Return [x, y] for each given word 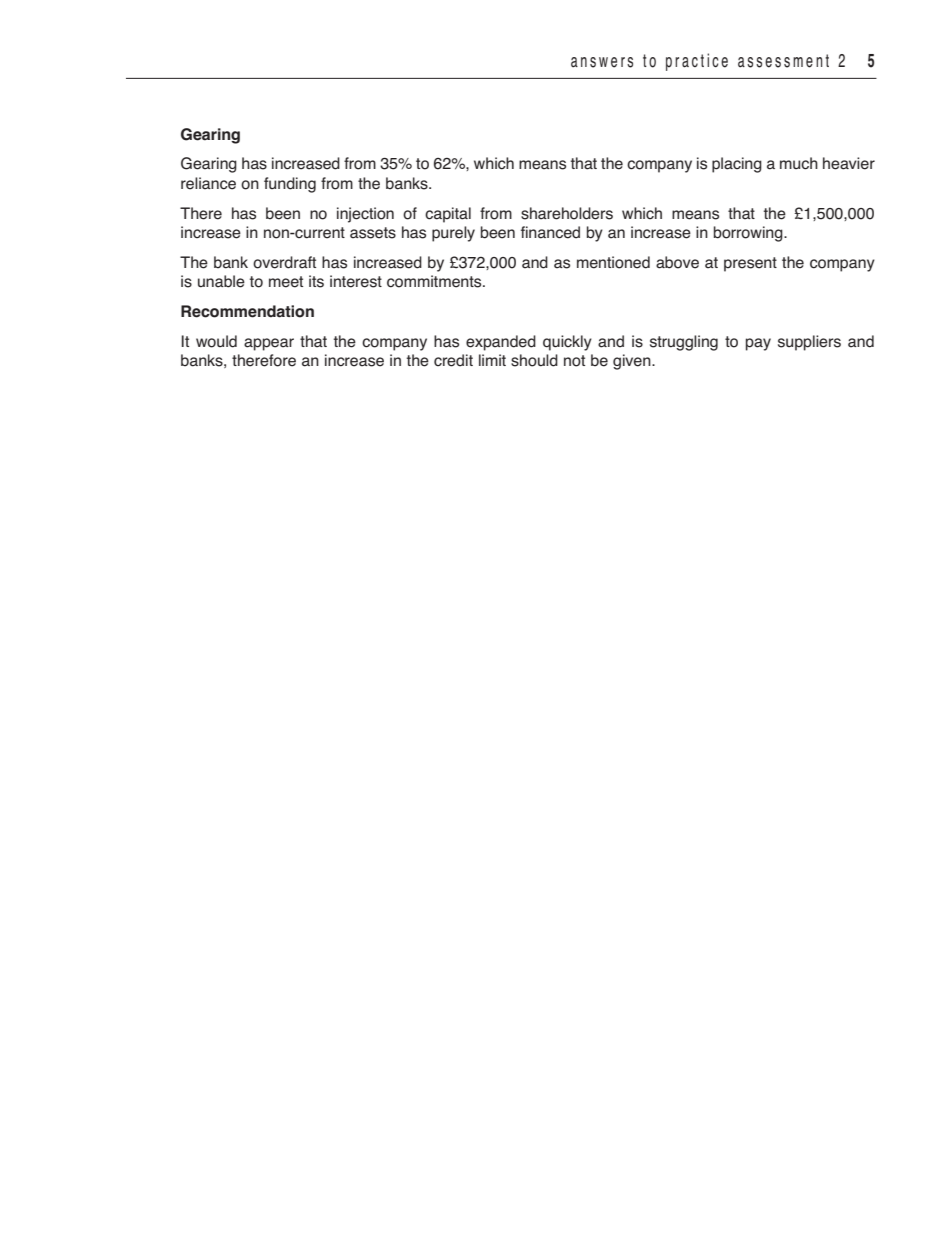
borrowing [749, 234]
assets [373, 233]
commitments [435, 281]
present [750, 264]
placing [737, 165]
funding [290, 185]
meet [286, 282]
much [799, 163]
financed [550, 232]
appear [269, 344]
